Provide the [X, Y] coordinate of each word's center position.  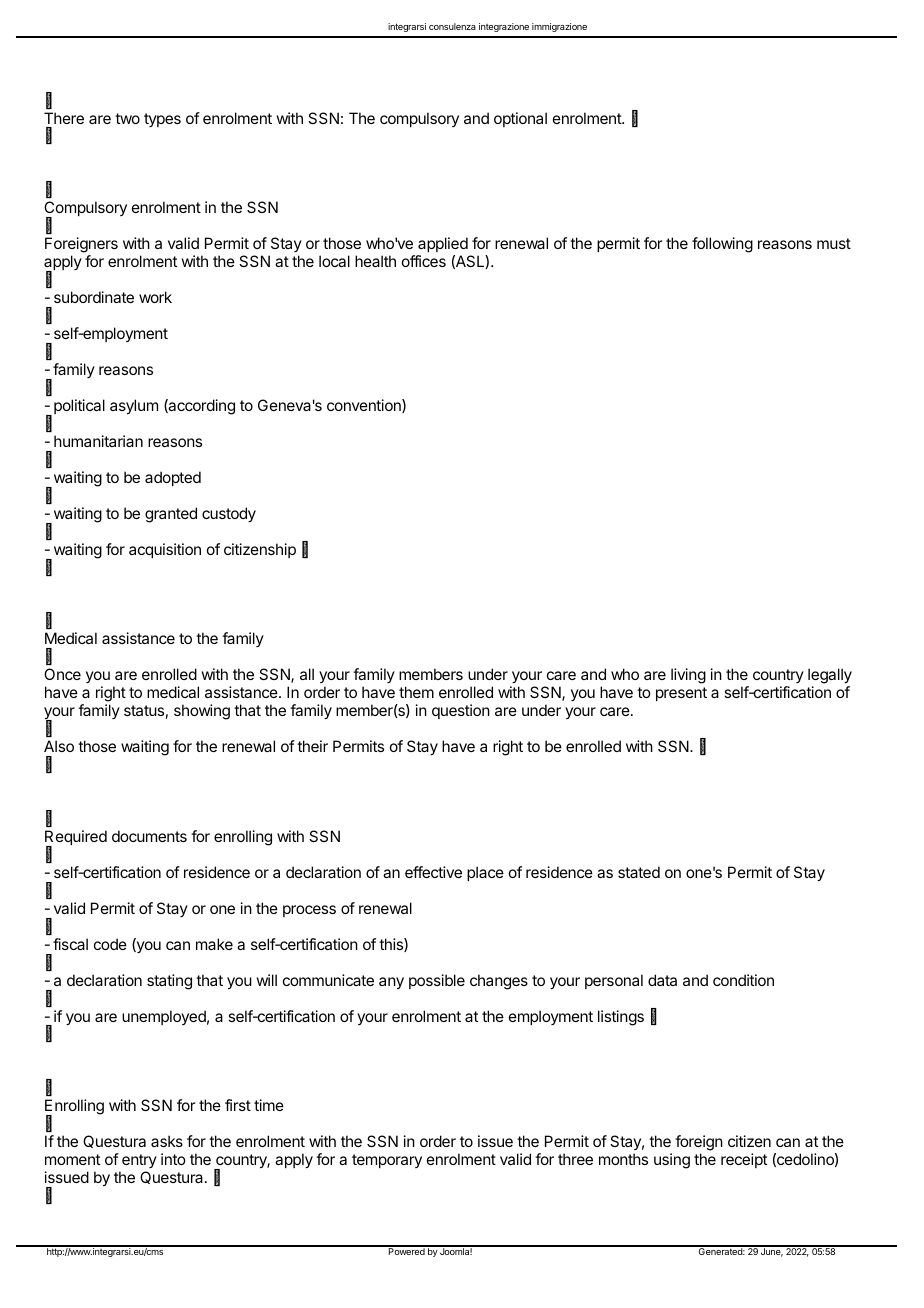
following [722, 245]
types [162, 120]
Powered [406, 1250]
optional [520, 119]
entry [139, 1161]
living [688, 676]
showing [202, 712]
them [416, 692]
